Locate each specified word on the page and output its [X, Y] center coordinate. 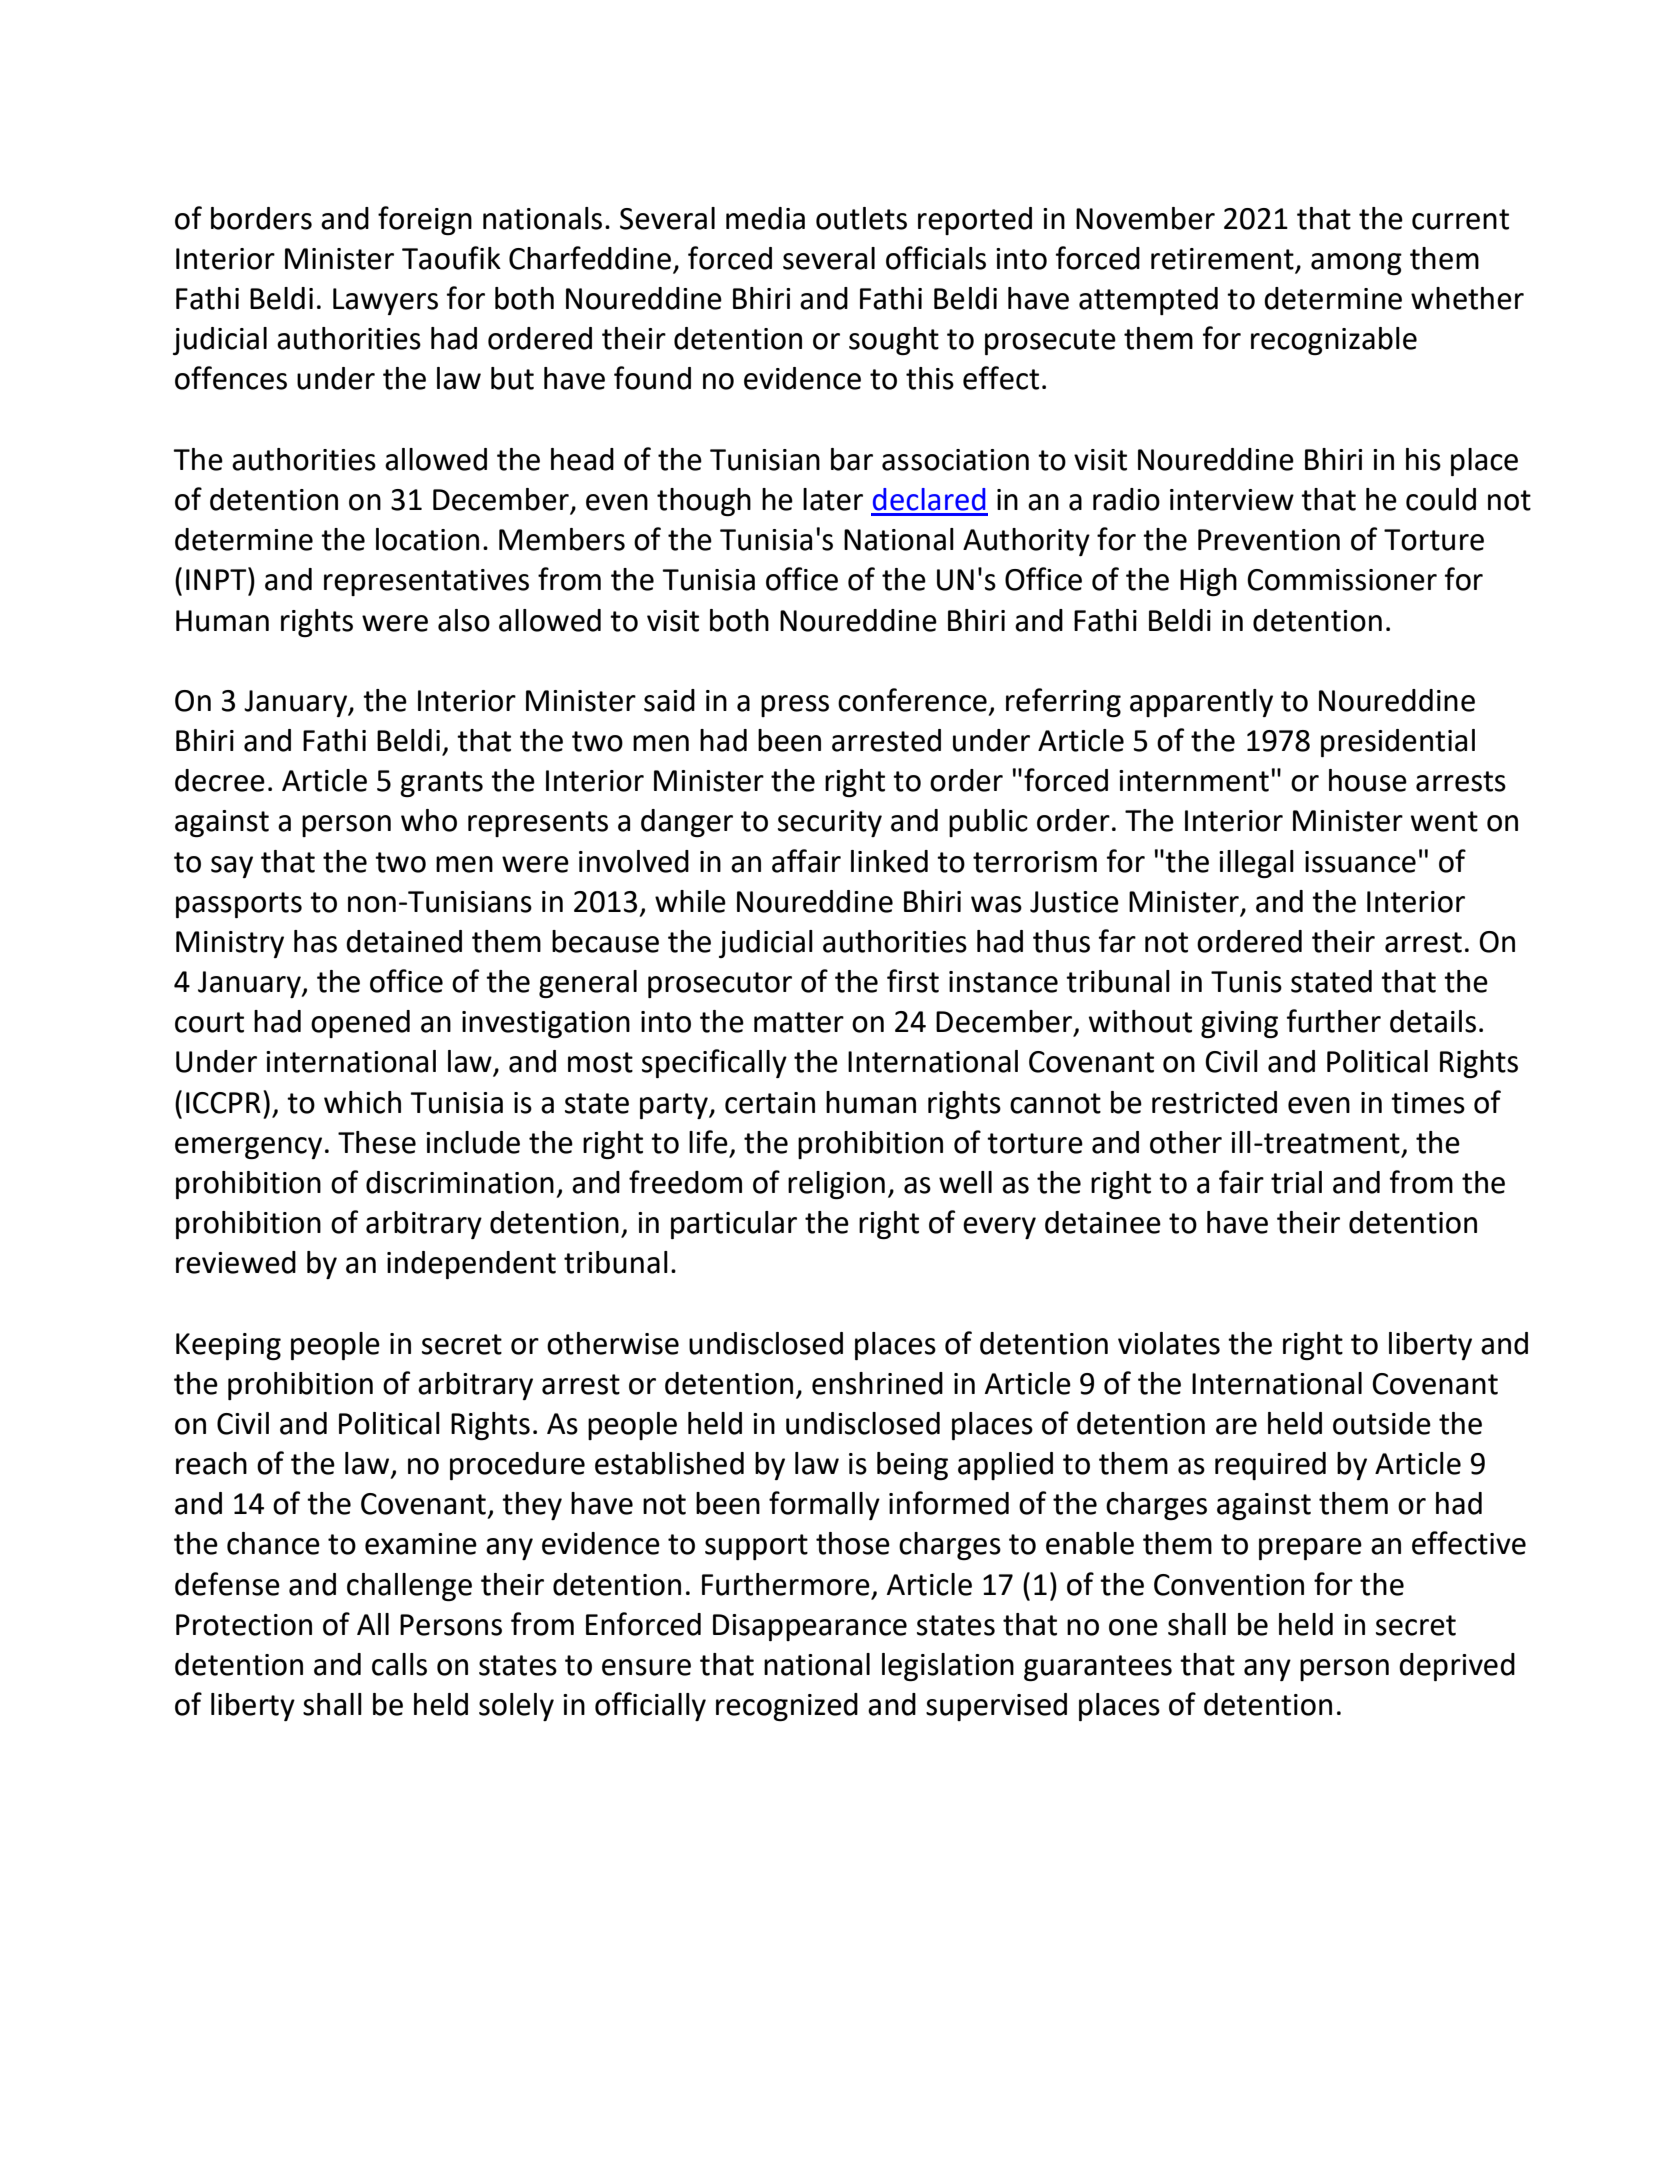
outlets [861, 218]
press [795, 706]
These [377, 1142]
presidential [1398, 743]
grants [441, 784]
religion [836, 1185]
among [1356, 264]
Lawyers [385, 301]
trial [1296, 1182]
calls [399, 1664]
